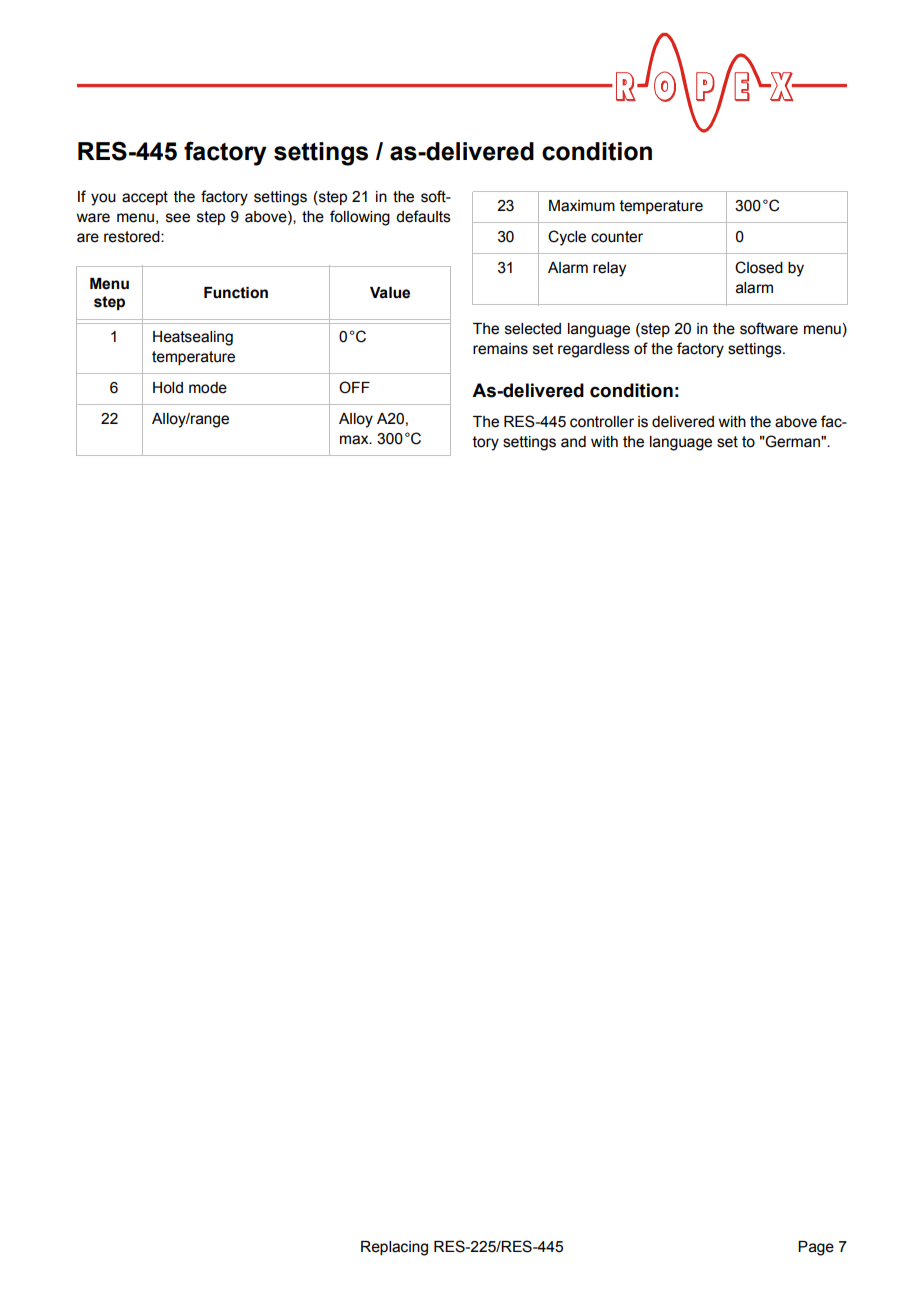 The height and width of the document is (1308, 924). Describe the element at coordinates (500, 349) in the document. I see `remains` at that location.
